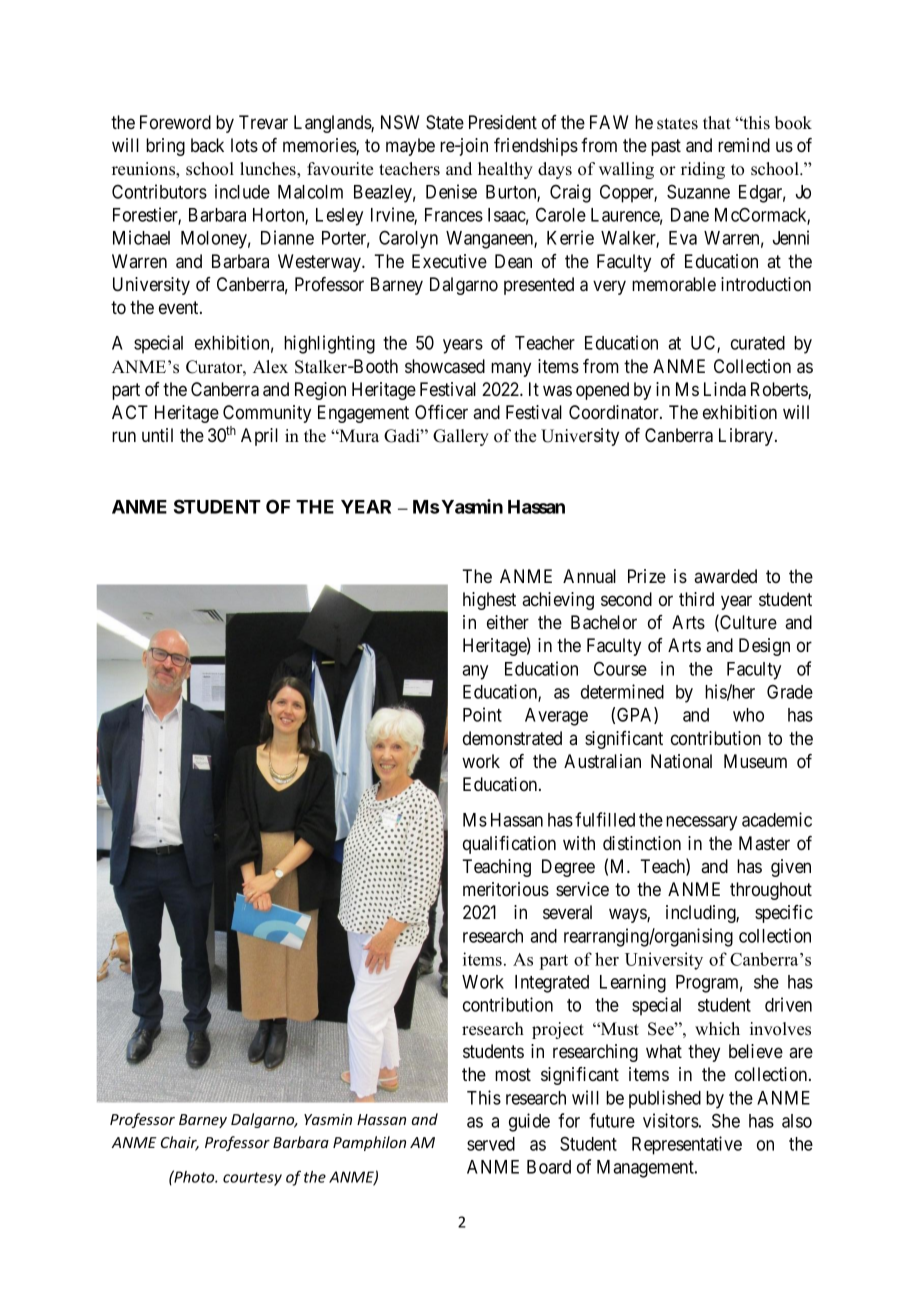 The height and width of the image is (1308, 924). I want to click on qualification, so click(509, 845).
